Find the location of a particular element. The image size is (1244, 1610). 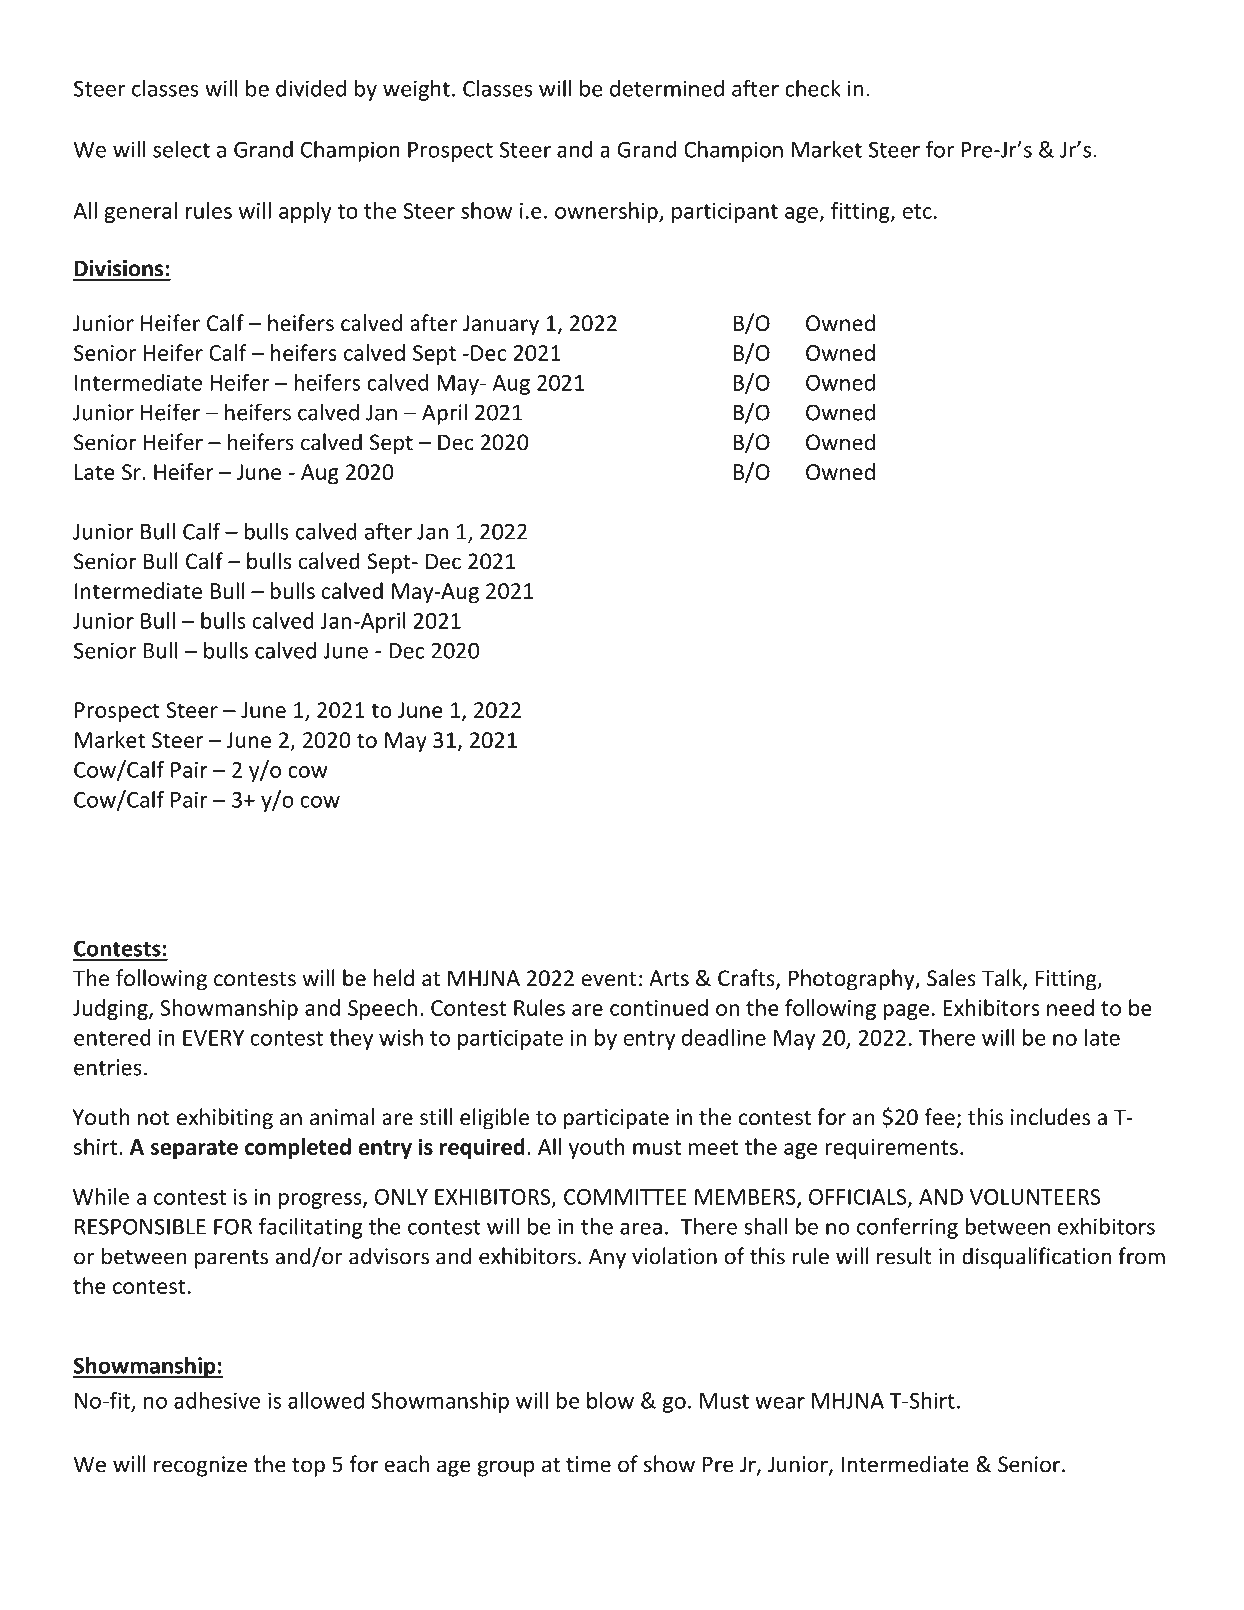

etc is located at coordinates (917, 211).
